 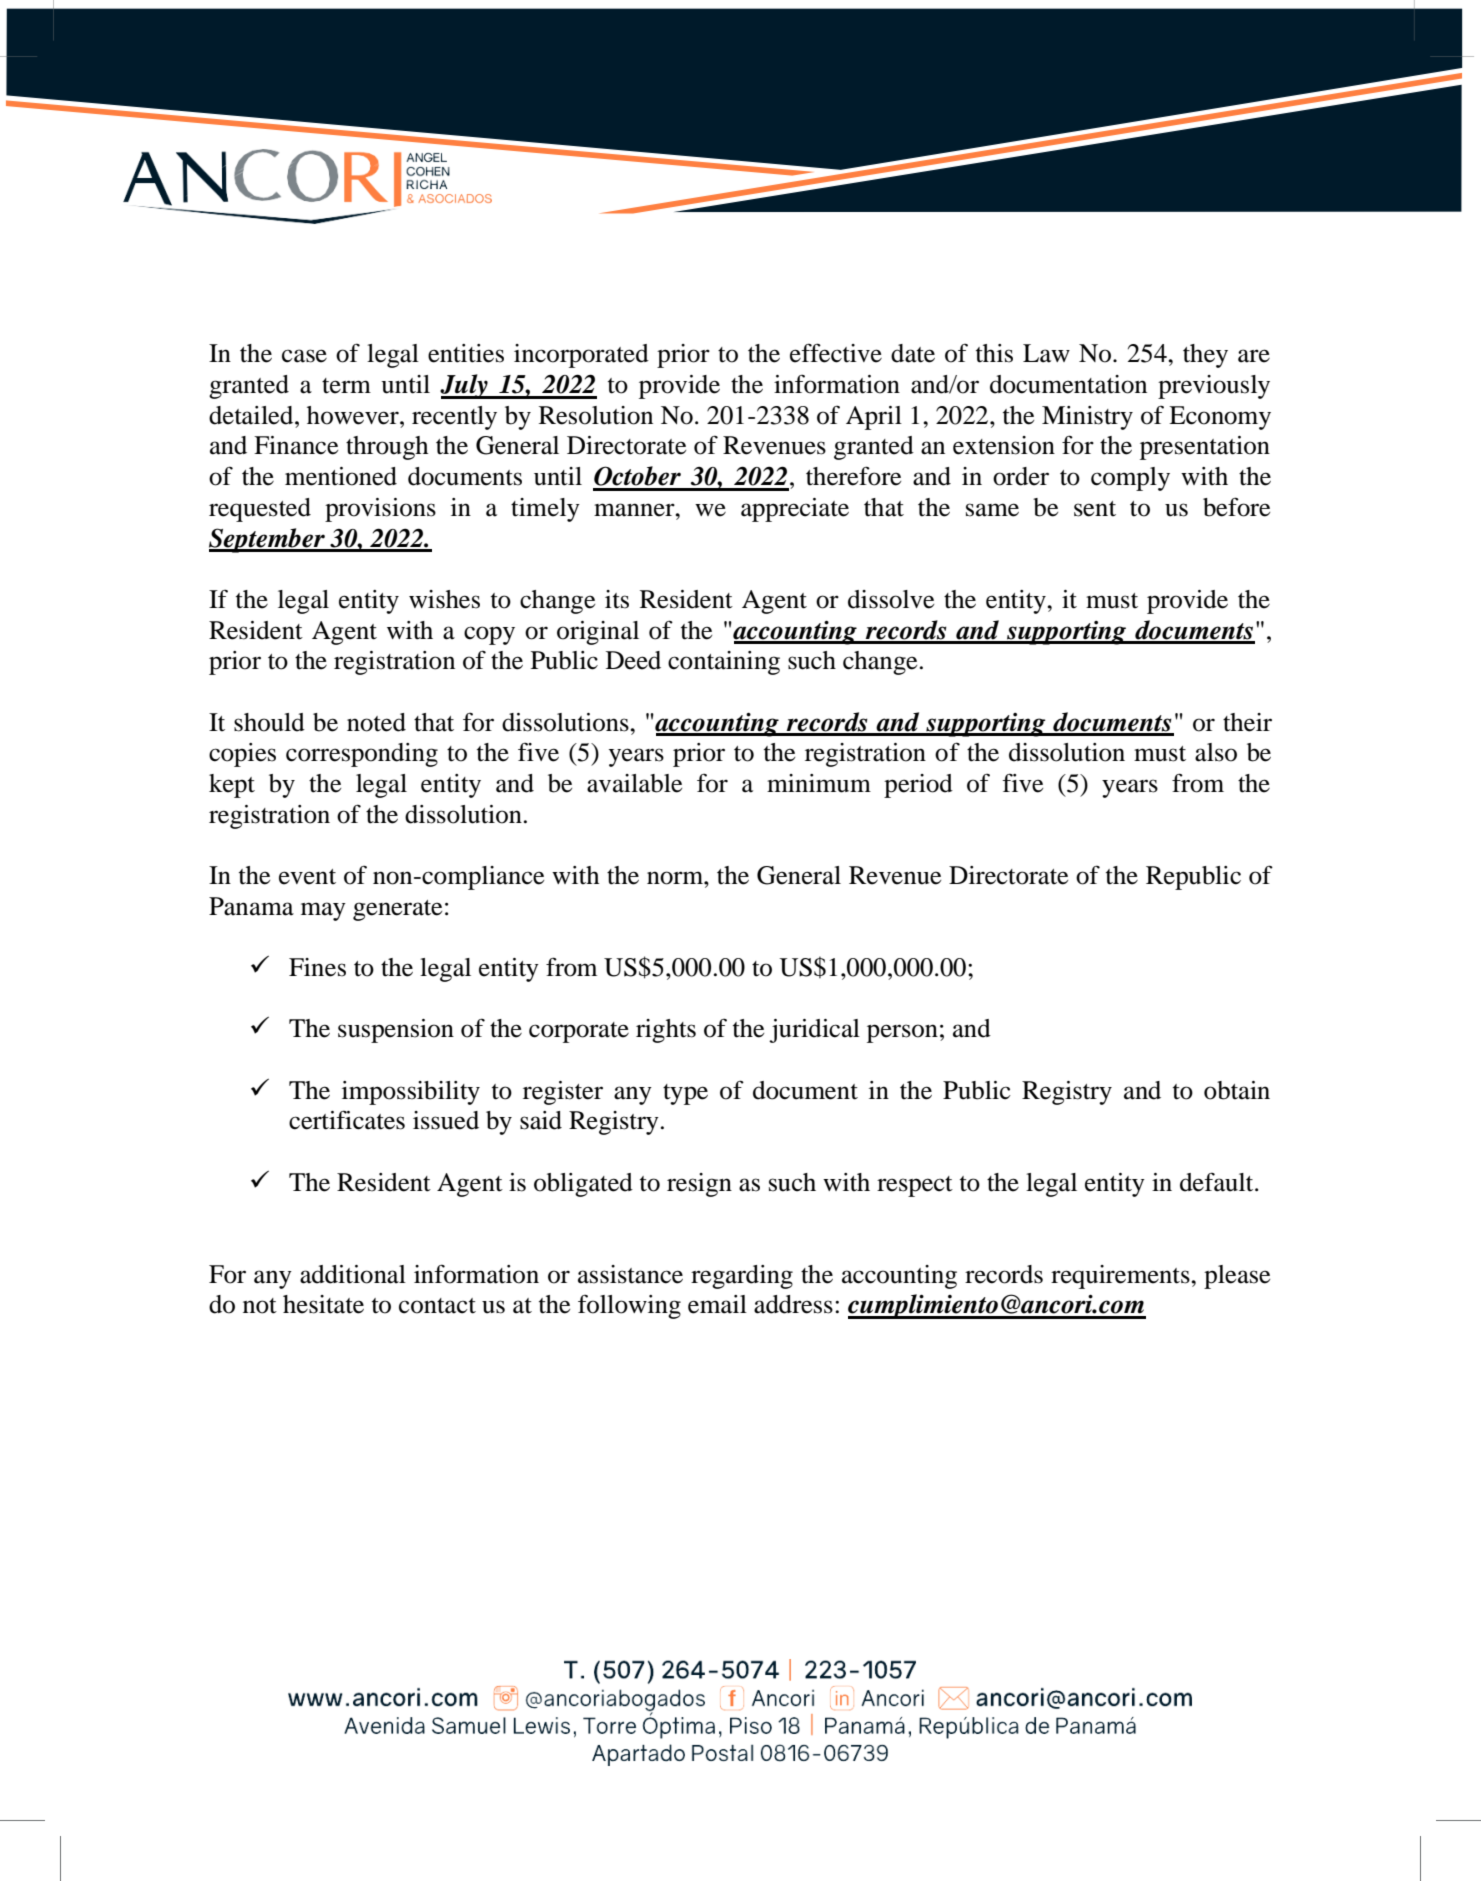 What do you see at coordinates (742, 1277) in the page?
I see `regarding` at bounding box center [742, 1277].
